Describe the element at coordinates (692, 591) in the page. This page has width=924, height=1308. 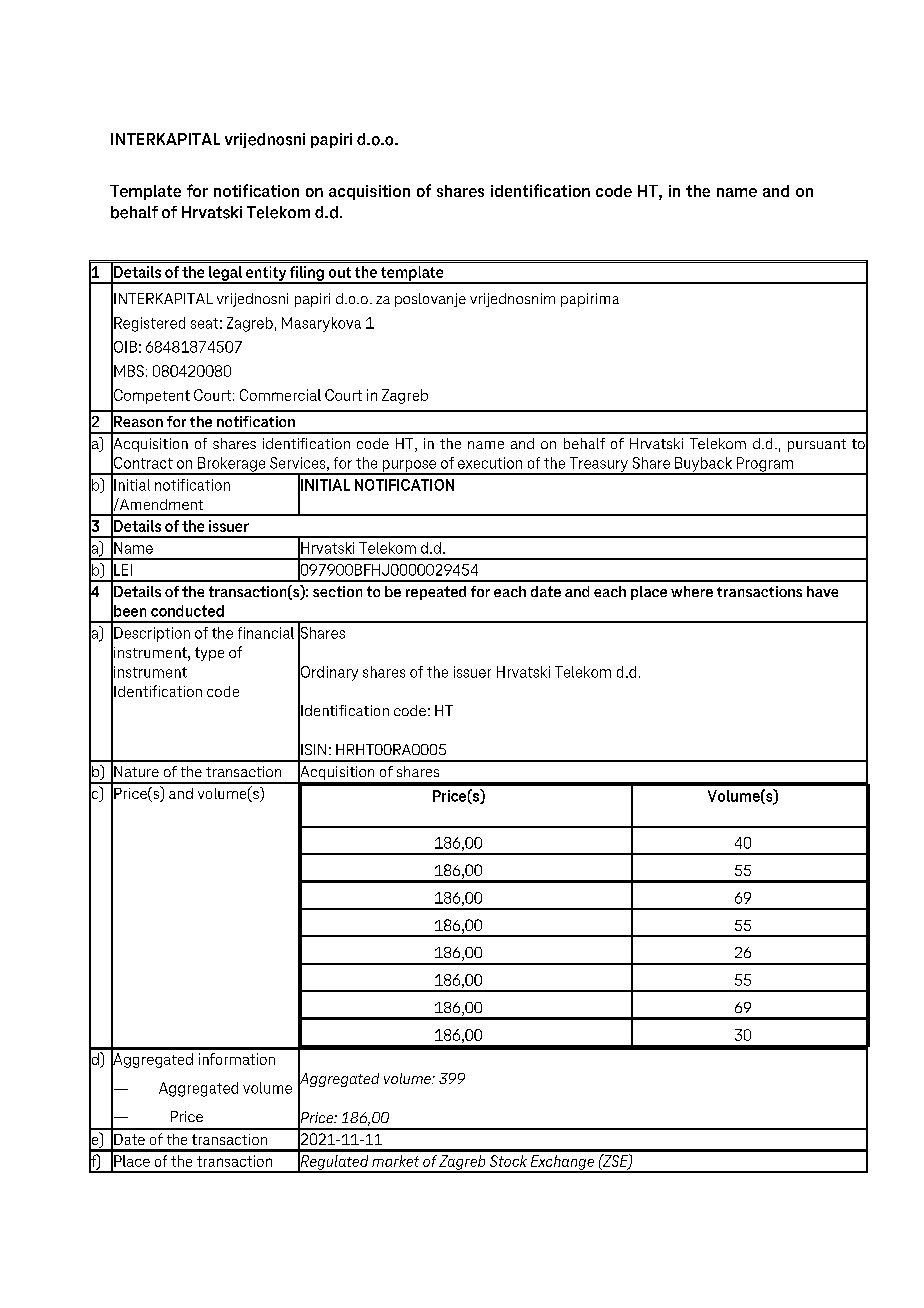
I see `where` at that location.
